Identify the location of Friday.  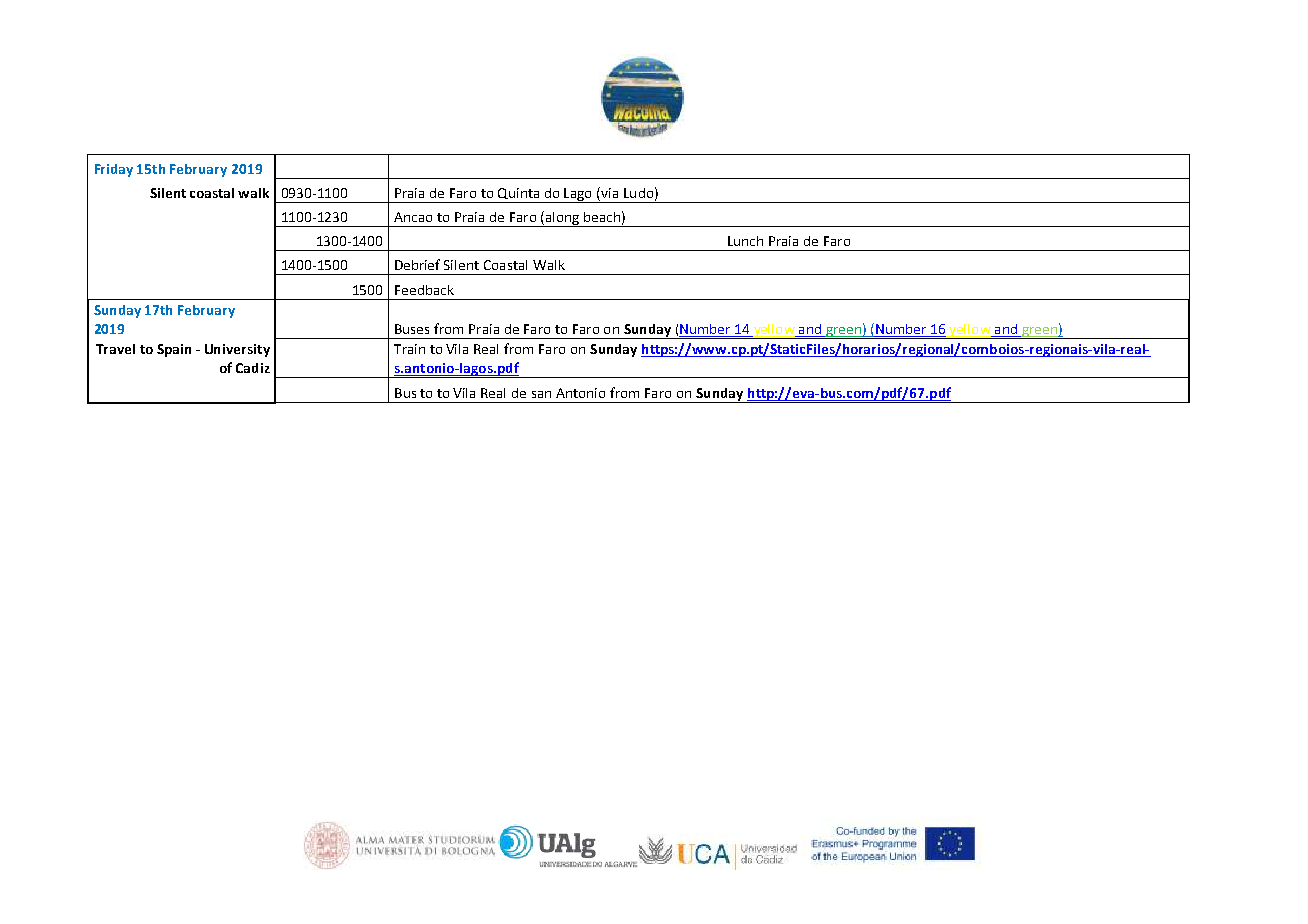
(114, 170).
